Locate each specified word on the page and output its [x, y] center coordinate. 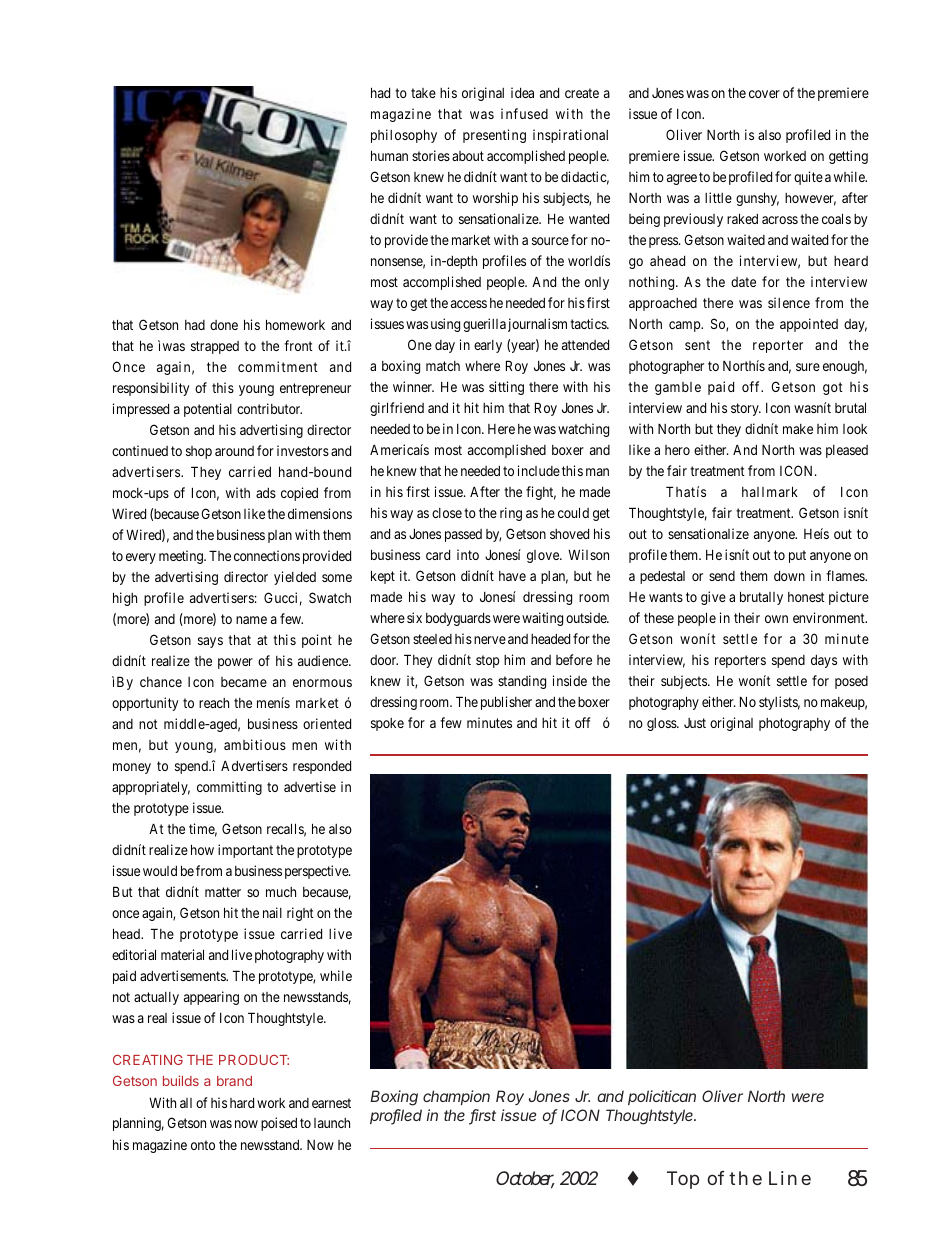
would [160, 871]
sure [808, 367]
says [210, 642]
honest [806, 597]
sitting [506, 388]
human [389, 155]
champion [456, 1097]
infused [524, 113]
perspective [317, 872]
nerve [490, 640]
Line [790, 1178]
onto [203, 1145]
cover [764, 94]
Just [695, 723]
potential [208, 410]
